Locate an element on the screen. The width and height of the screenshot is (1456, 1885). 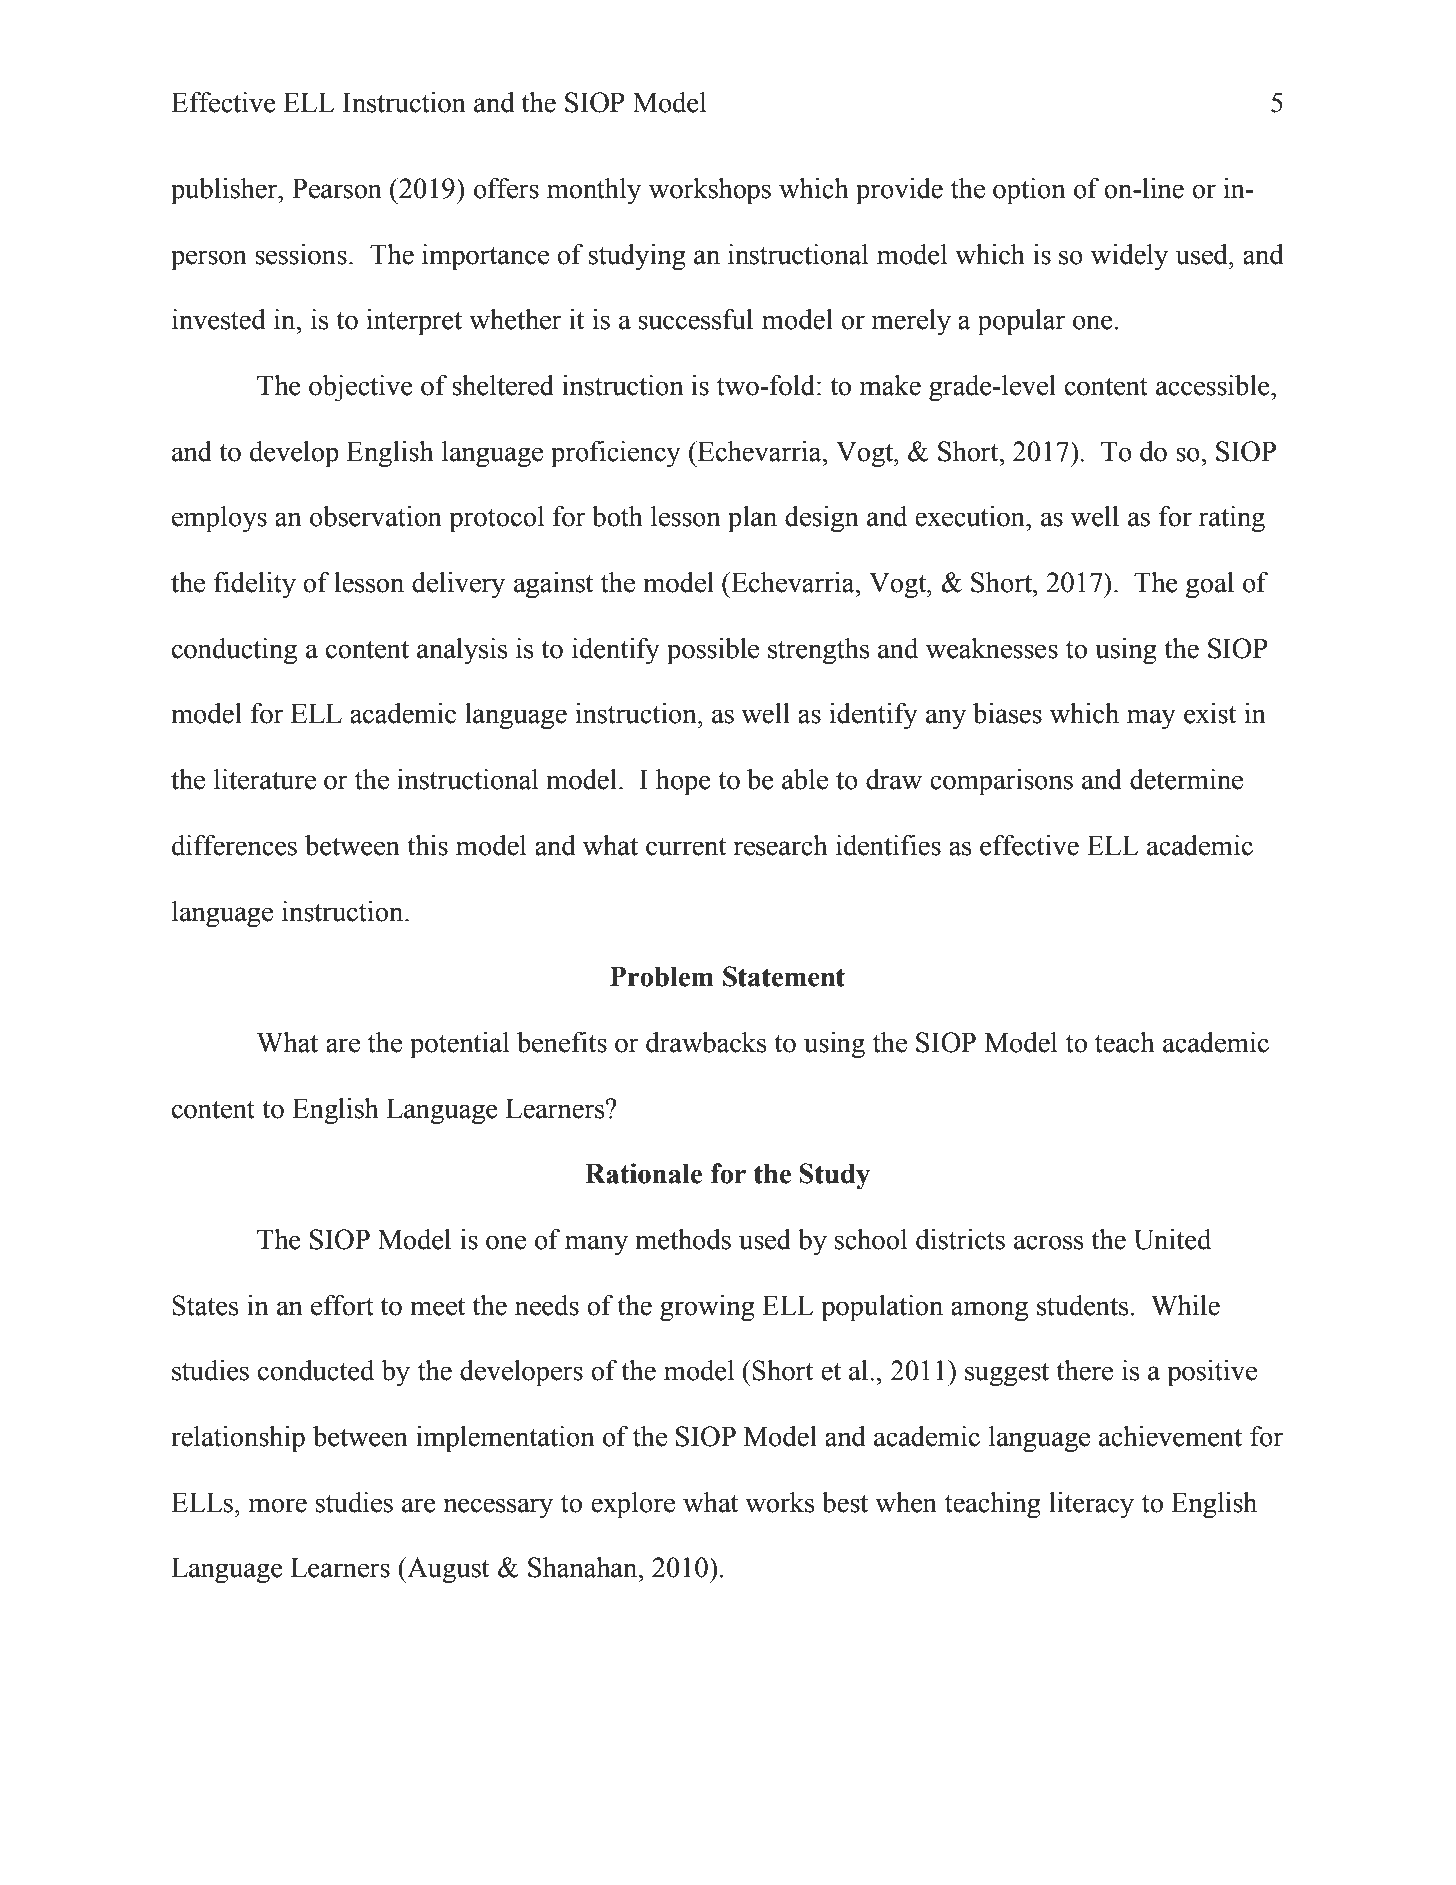
potential is located at coordinates (459, 1045).
